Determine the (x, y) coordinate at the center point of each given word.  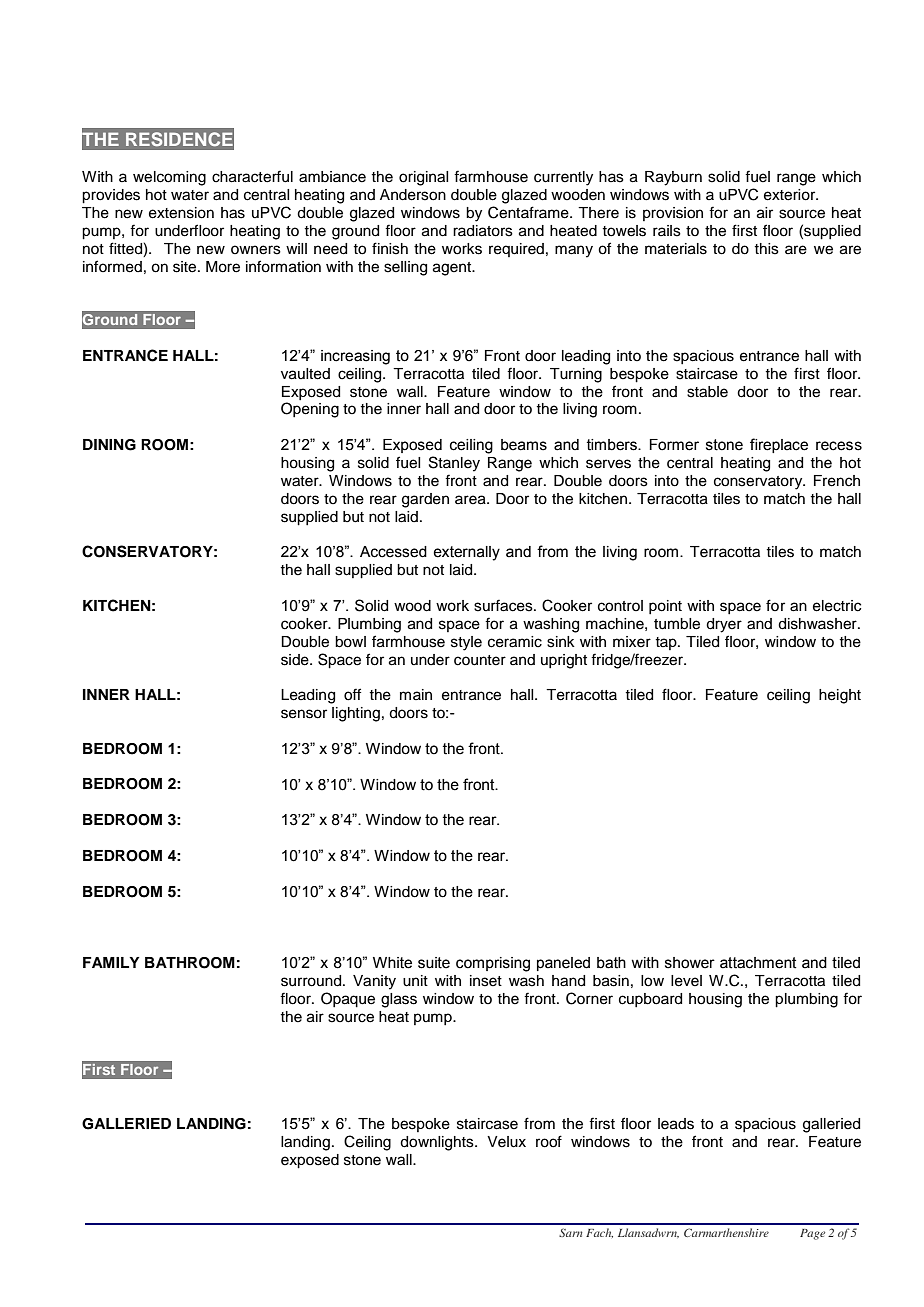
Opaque (348, 1000)
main (416, 694)
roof (549, 1141)
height (840, 696)
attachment (758, 963)
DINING (109, 445)
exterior (791, 195)
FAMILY (111, 962)
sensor (304, 714)
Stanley (454, 464)
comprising (493, 964)
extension (181, 213)
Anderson (413, 195)
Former (674, 445)
